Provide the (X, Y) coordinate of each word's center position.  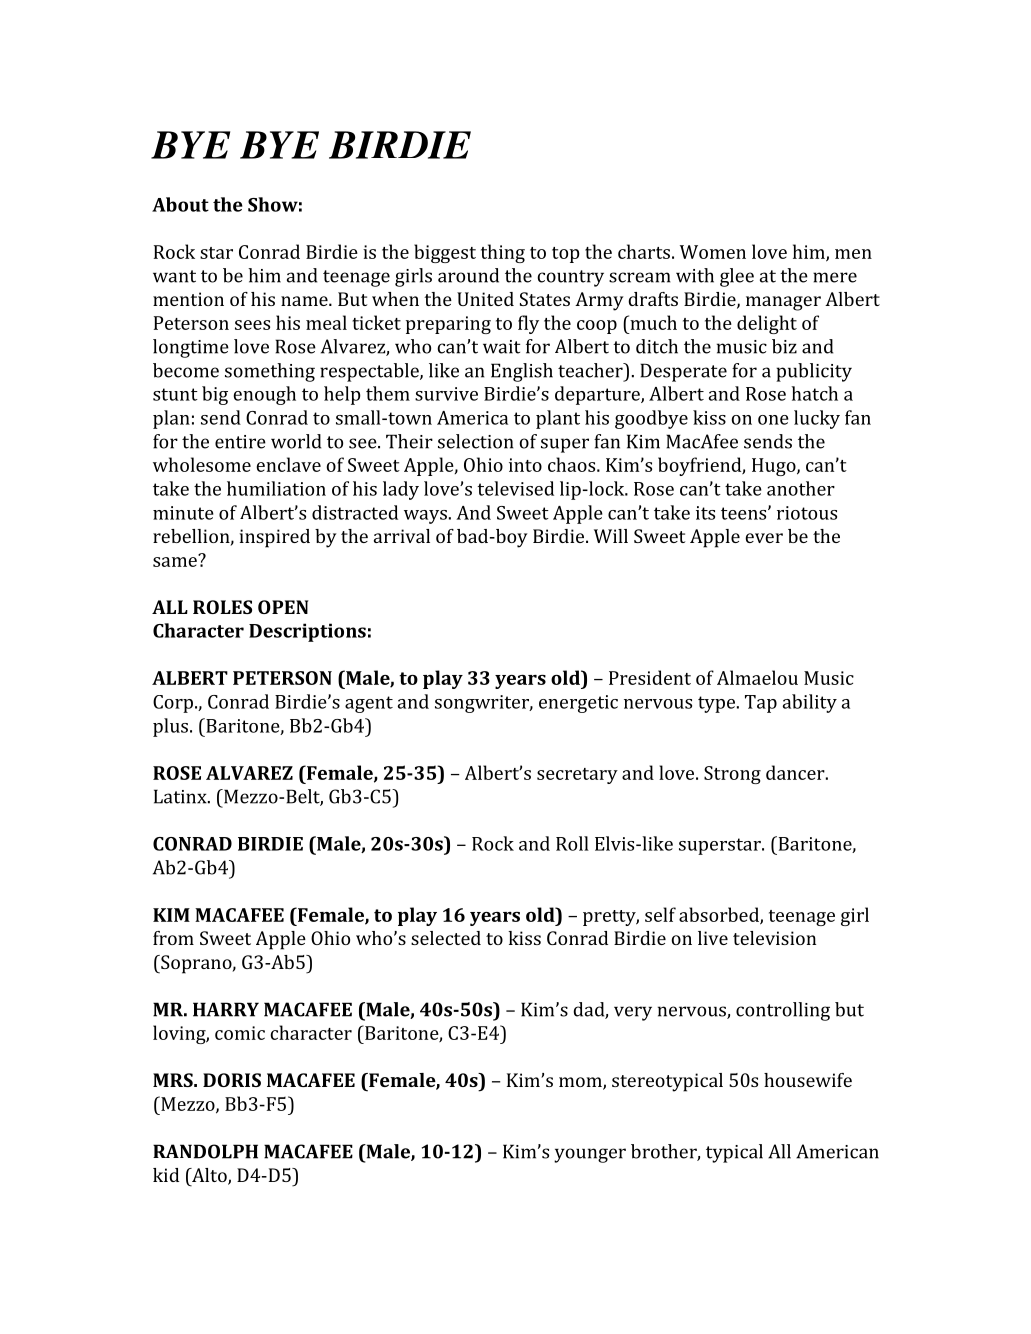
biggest (445, 253)
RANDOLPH (205, 1151)
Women (713, 252)
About (180, 204)
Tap (761, 704)
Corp (174, 704)
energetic (578, 704)
